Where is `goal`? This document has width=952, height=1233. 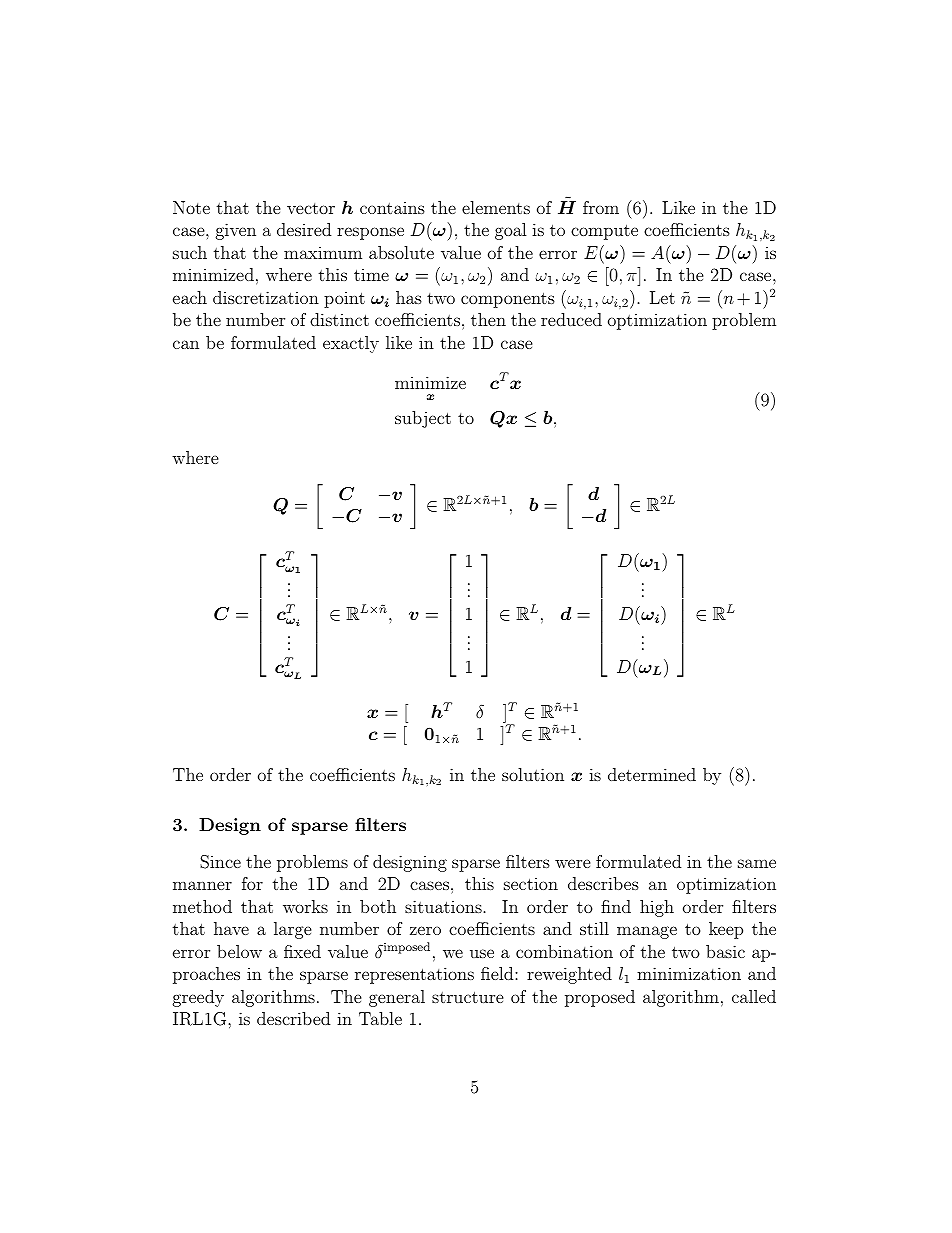 goal is located at coordinates (511, 231).
